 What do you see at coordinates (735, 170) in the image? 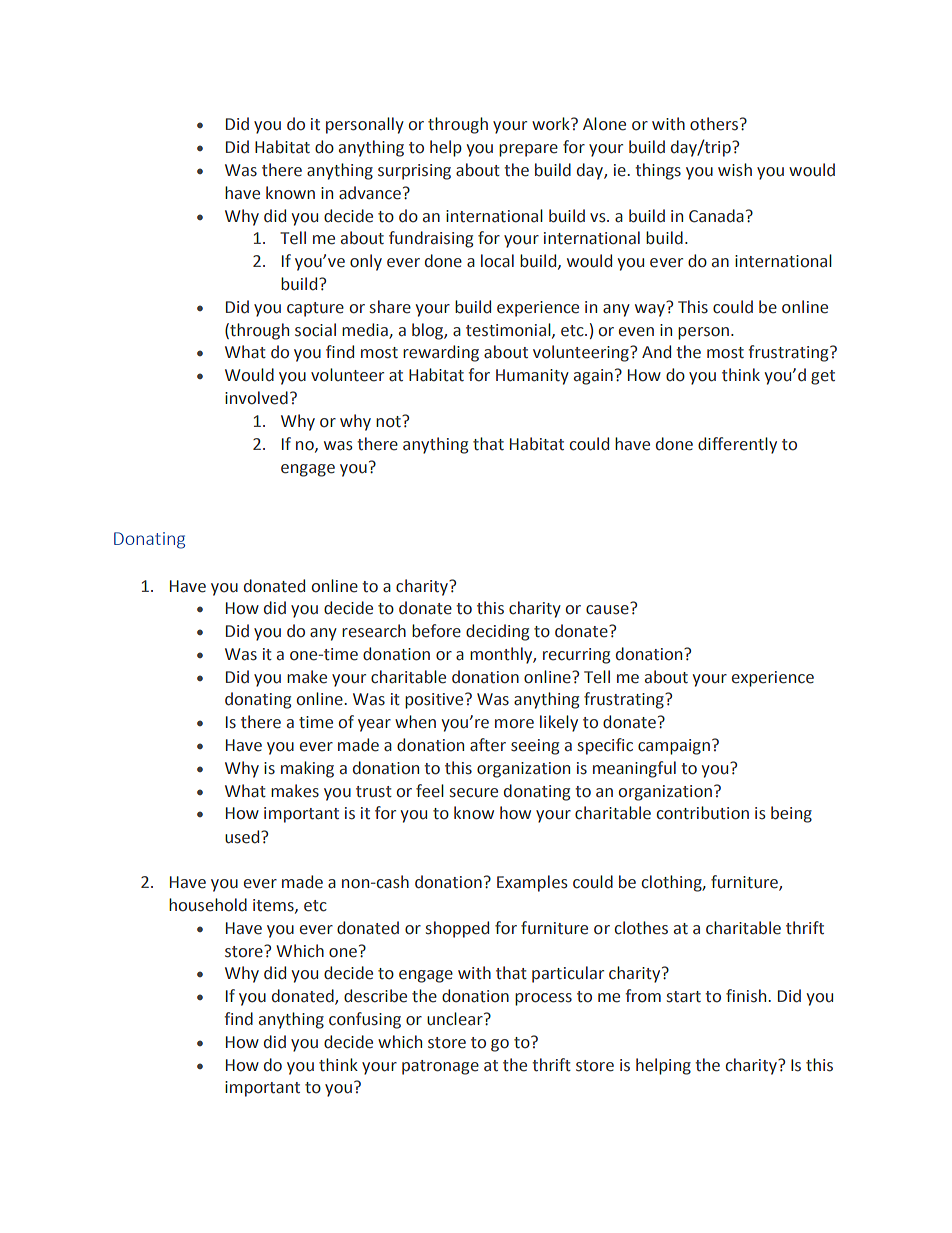
I see `wish` at bounding box center [735, 170].
